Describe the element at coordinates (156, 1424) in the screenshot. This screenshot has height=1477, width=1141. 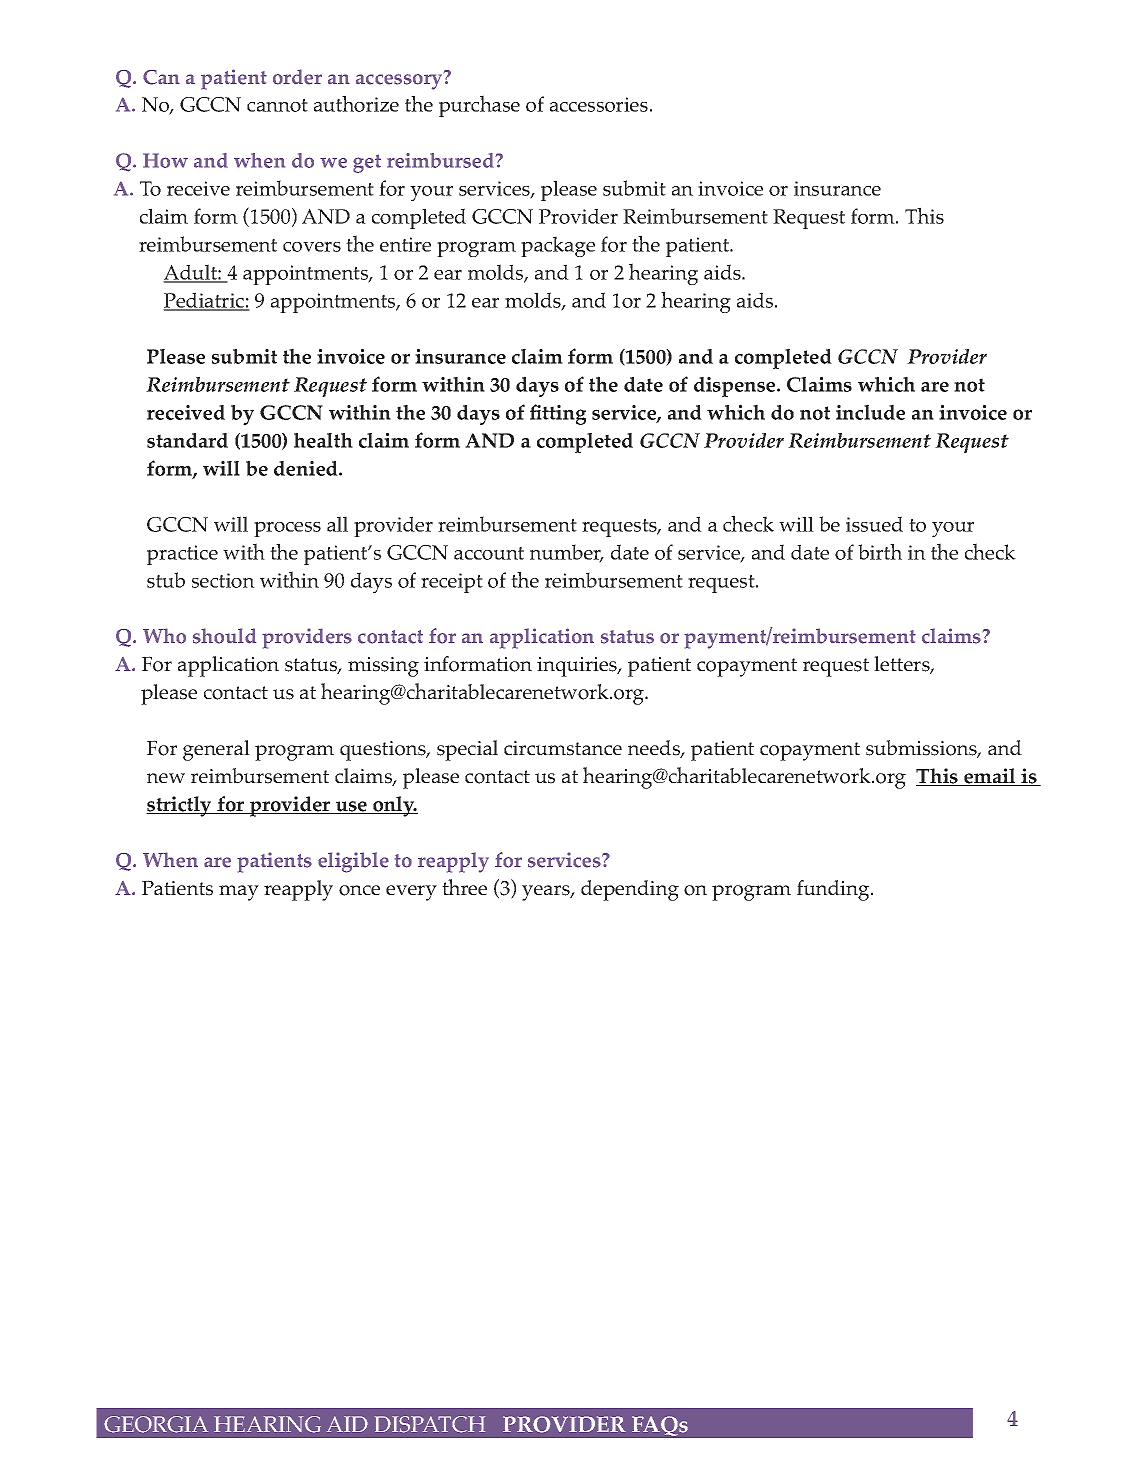
I see `GEORGIA` at that location.
